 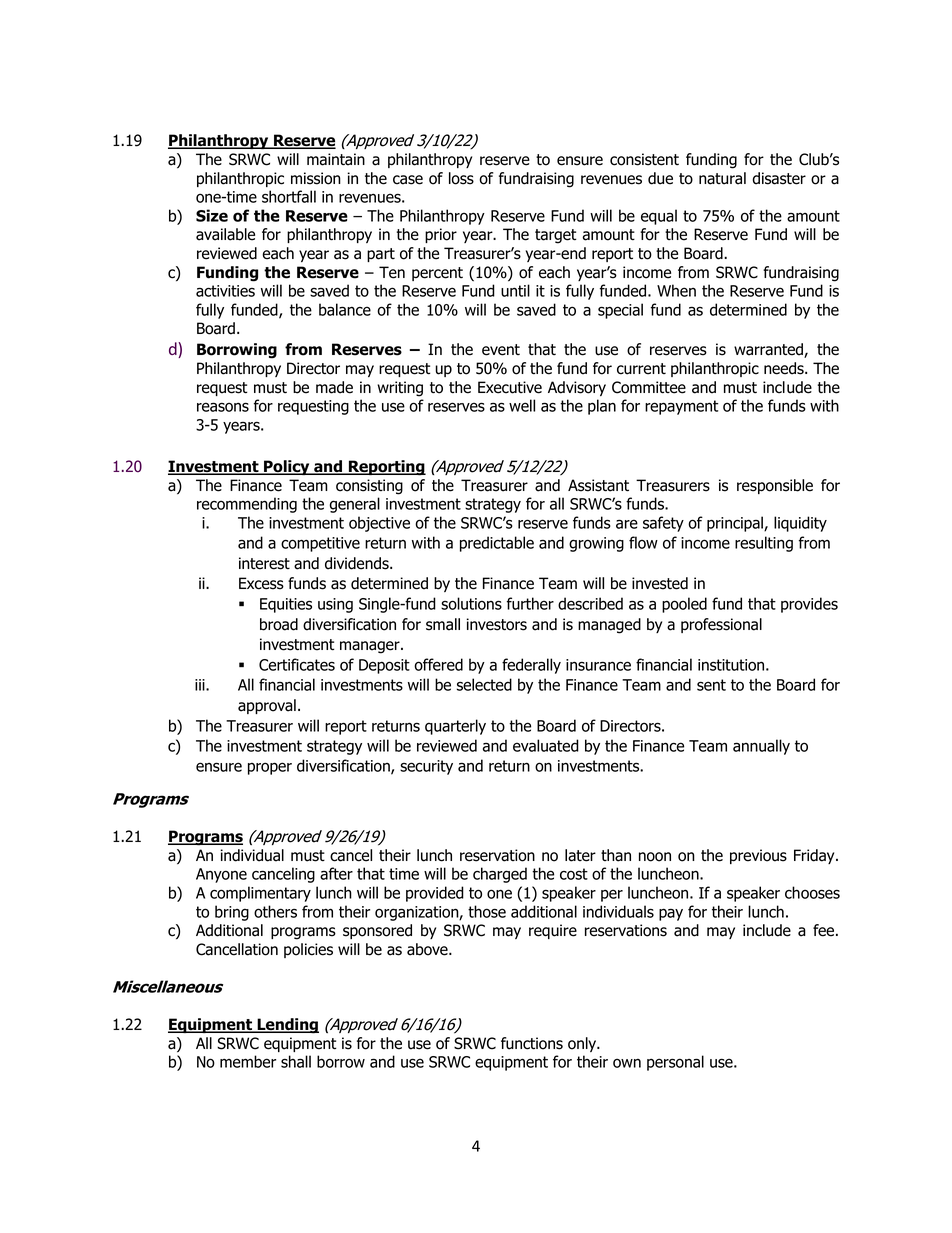 I want to click on functions, so click(x=532, y=1043).
